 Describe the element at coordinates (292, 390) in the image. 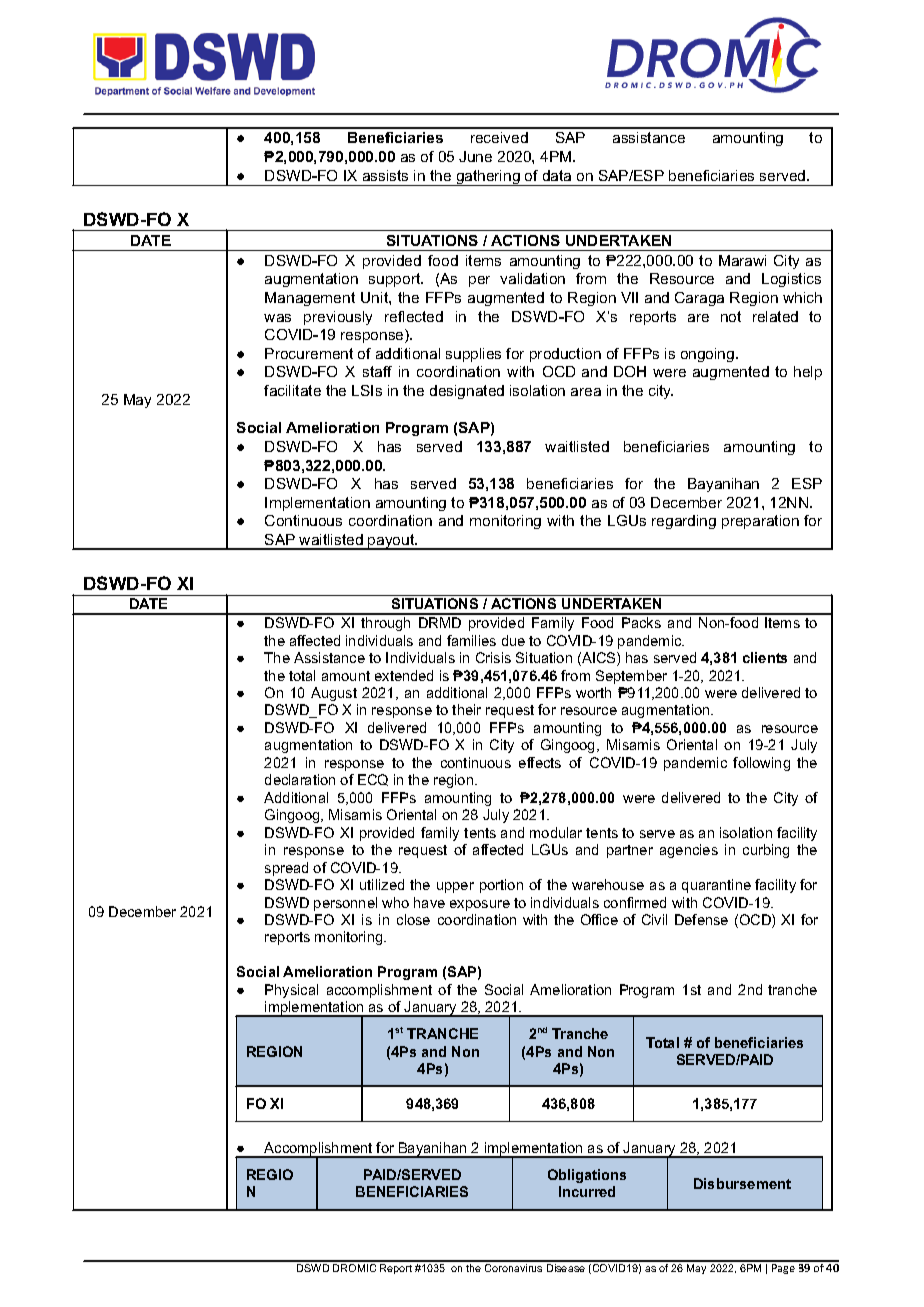

I see `facilitate` at that location.
